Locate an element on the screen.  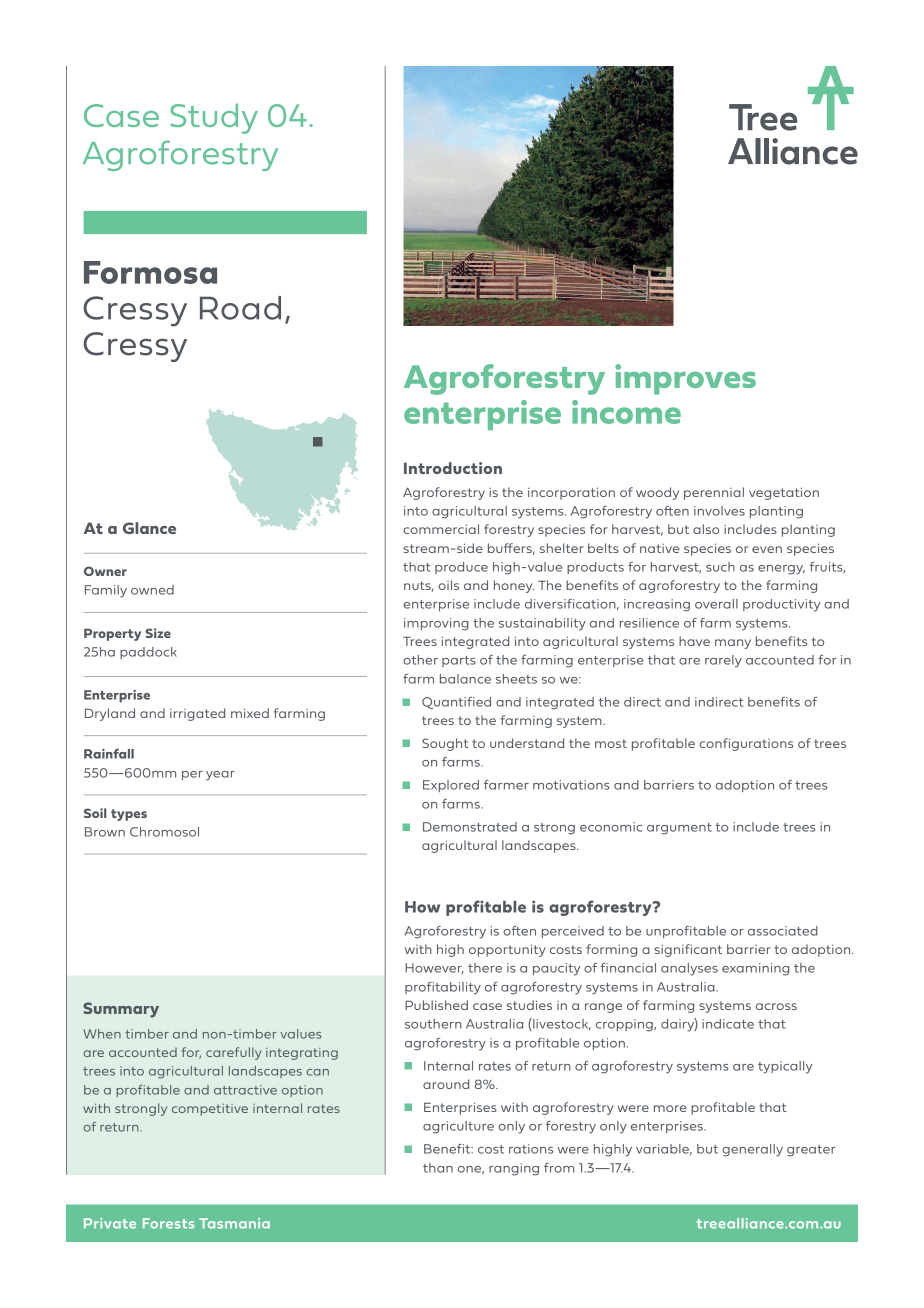
improves is located at coordinates (685, 379).
